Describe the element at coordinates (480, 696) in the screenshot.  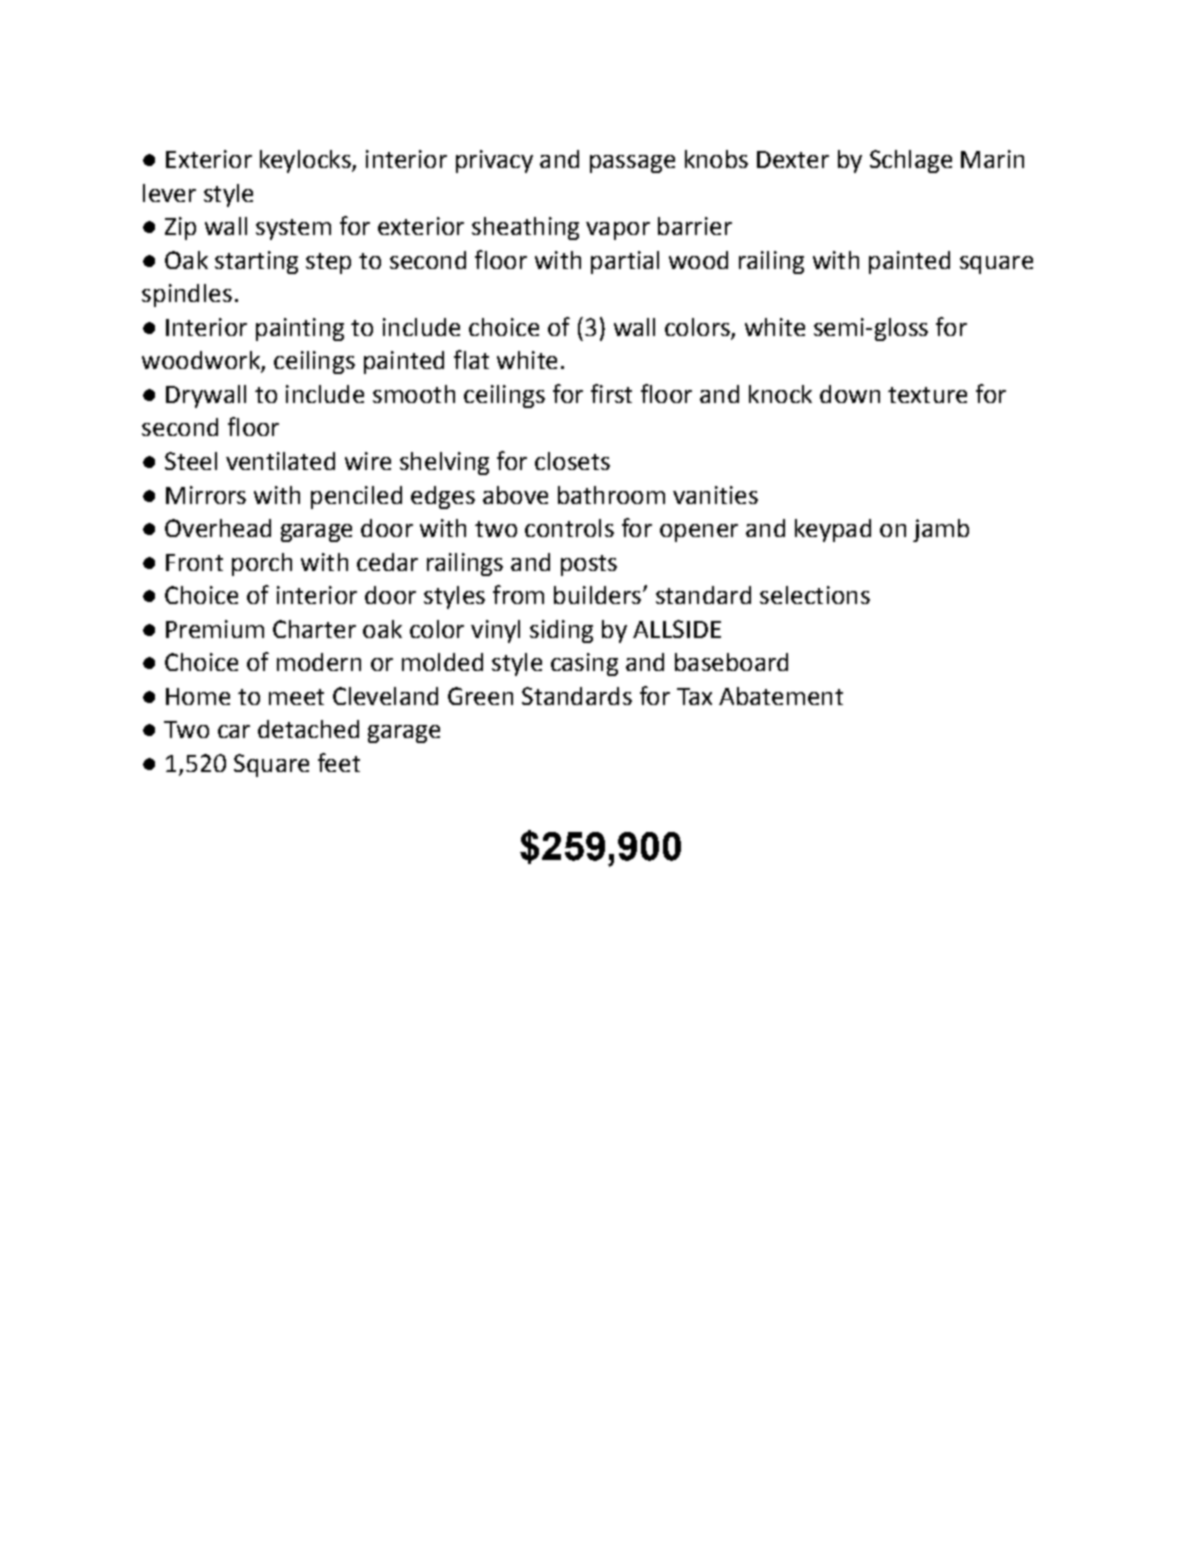
I see `Green` at that location.
